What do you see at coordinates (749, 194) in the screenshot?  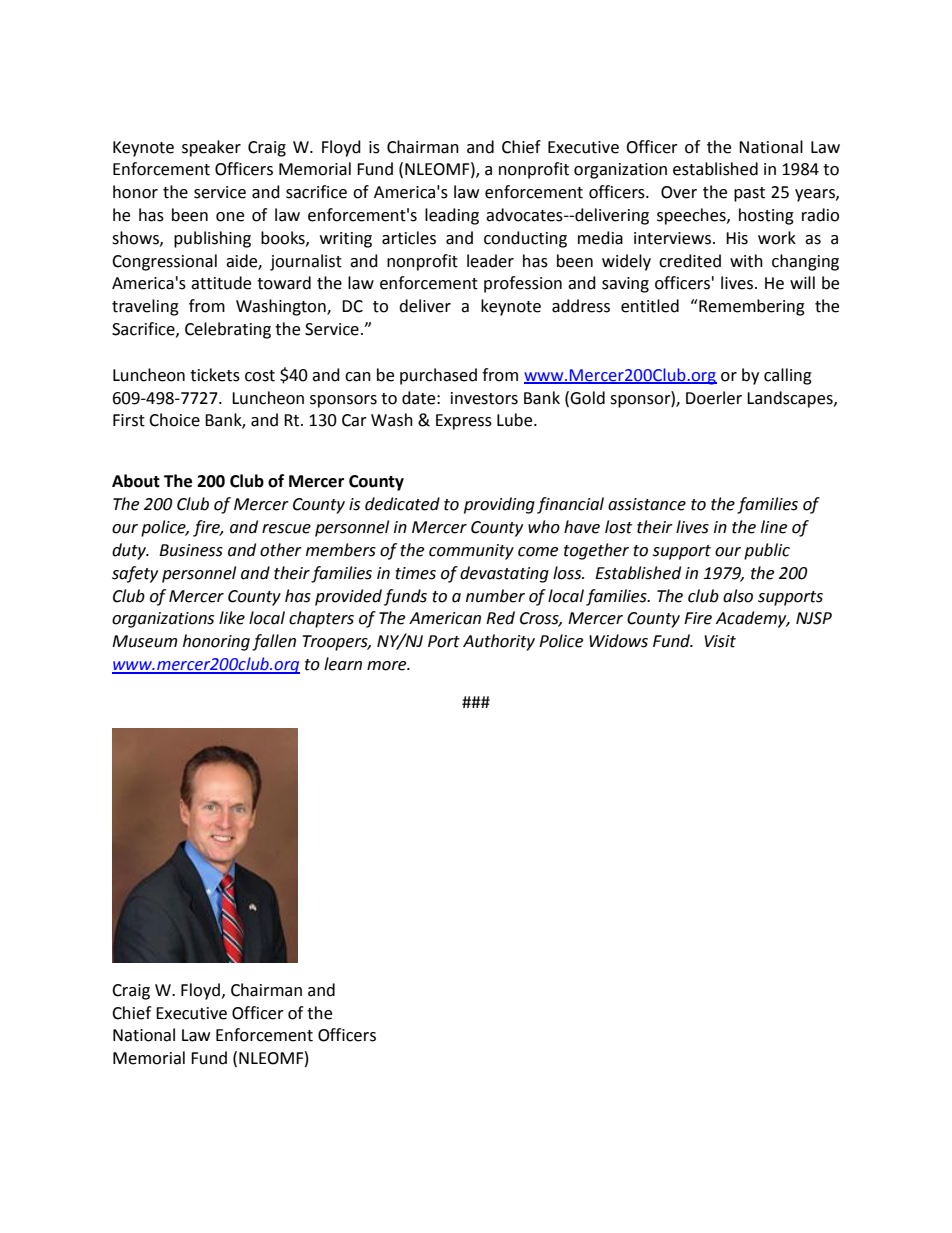 I see `past` at bounding box center [749, 194].
